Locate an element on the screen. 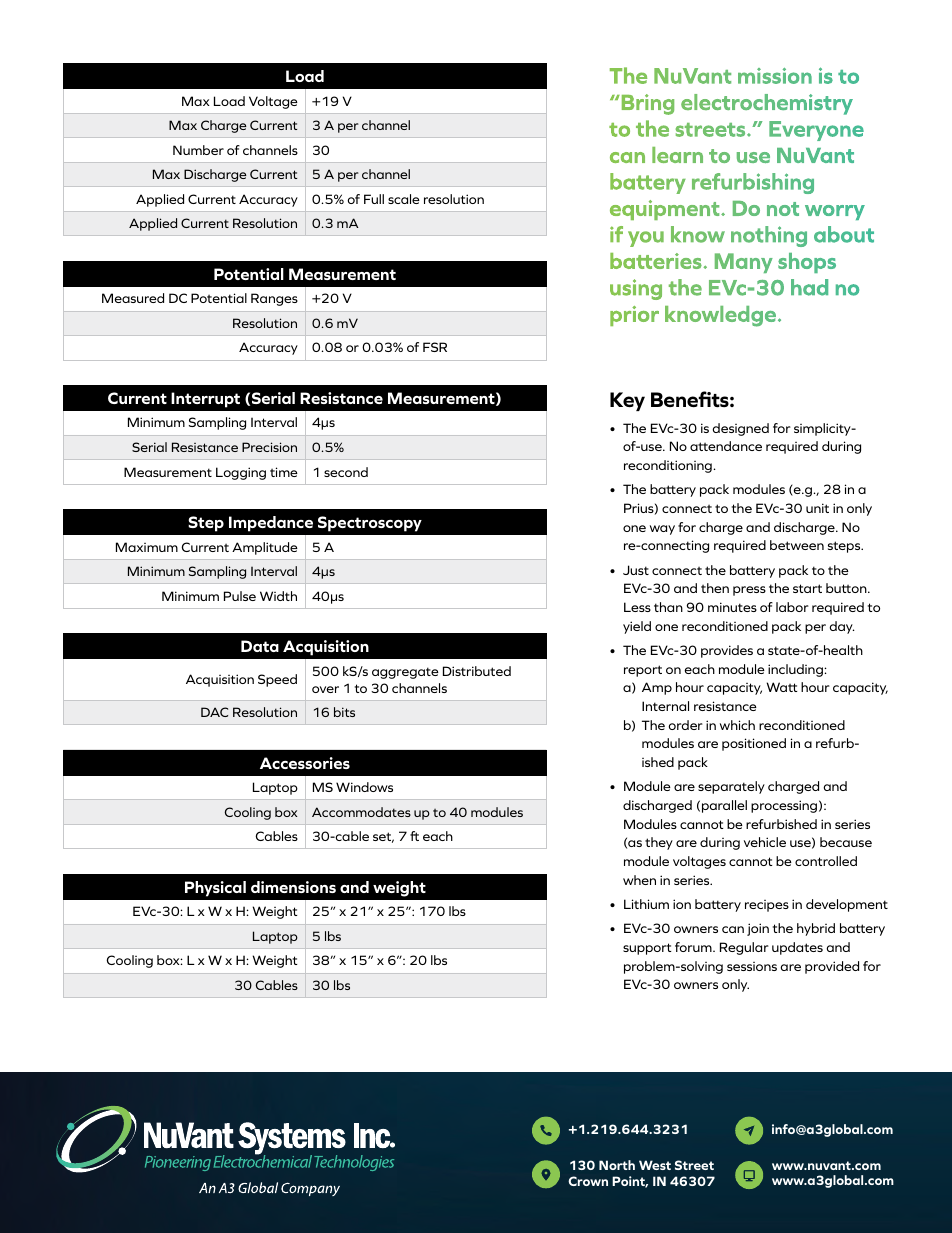  Crown is located at coordinates (588, 1181).
